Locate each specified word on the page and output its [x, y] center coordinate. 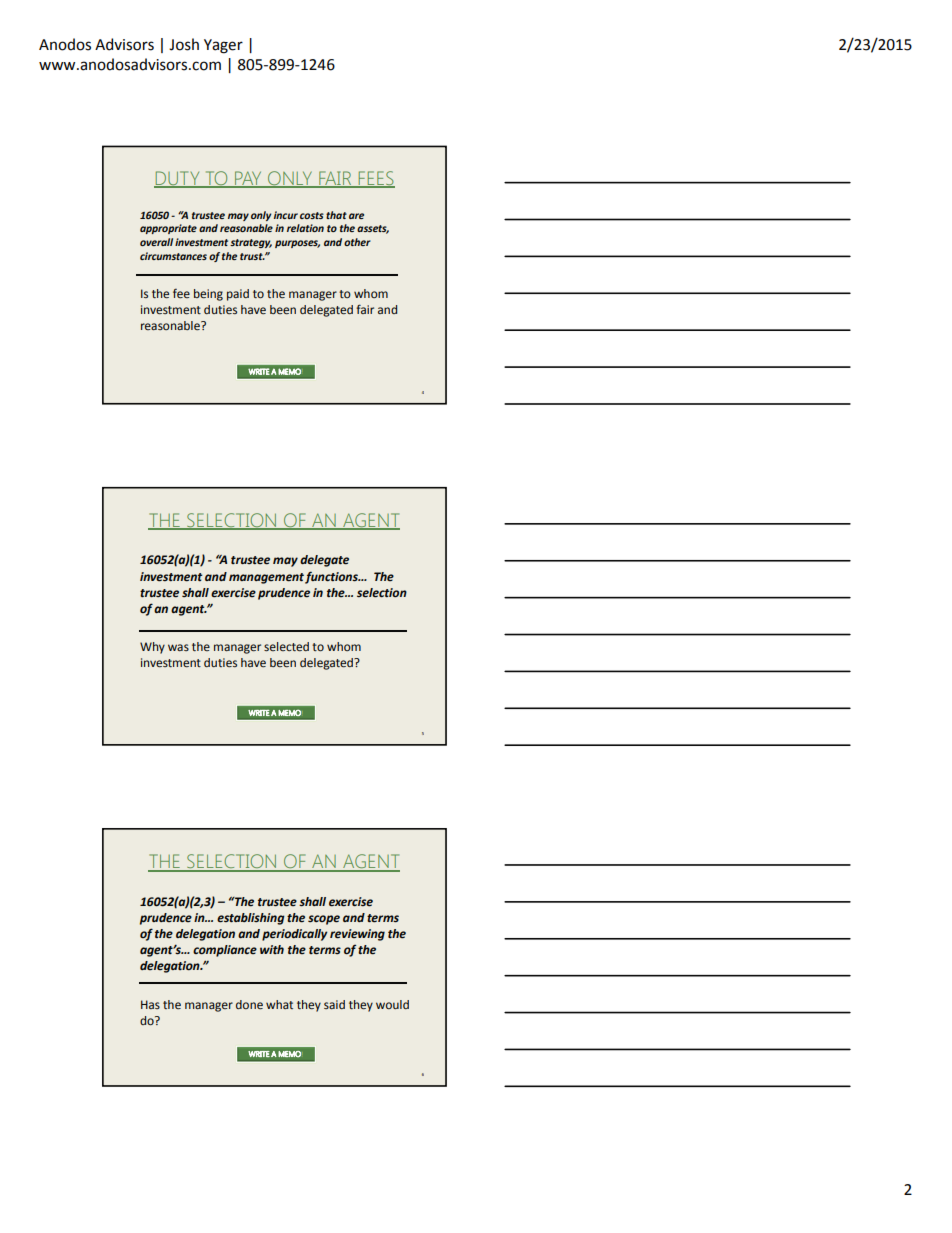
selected [286, 647]
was [178, 647]
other [357, 242]
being [208, 295]
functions [332, 577]
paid [238, 295]
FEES [375, 179]
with [272, 949]
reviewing [357, 935]
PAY [248, 179]
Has [150, 1004]
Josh [184, 44]
